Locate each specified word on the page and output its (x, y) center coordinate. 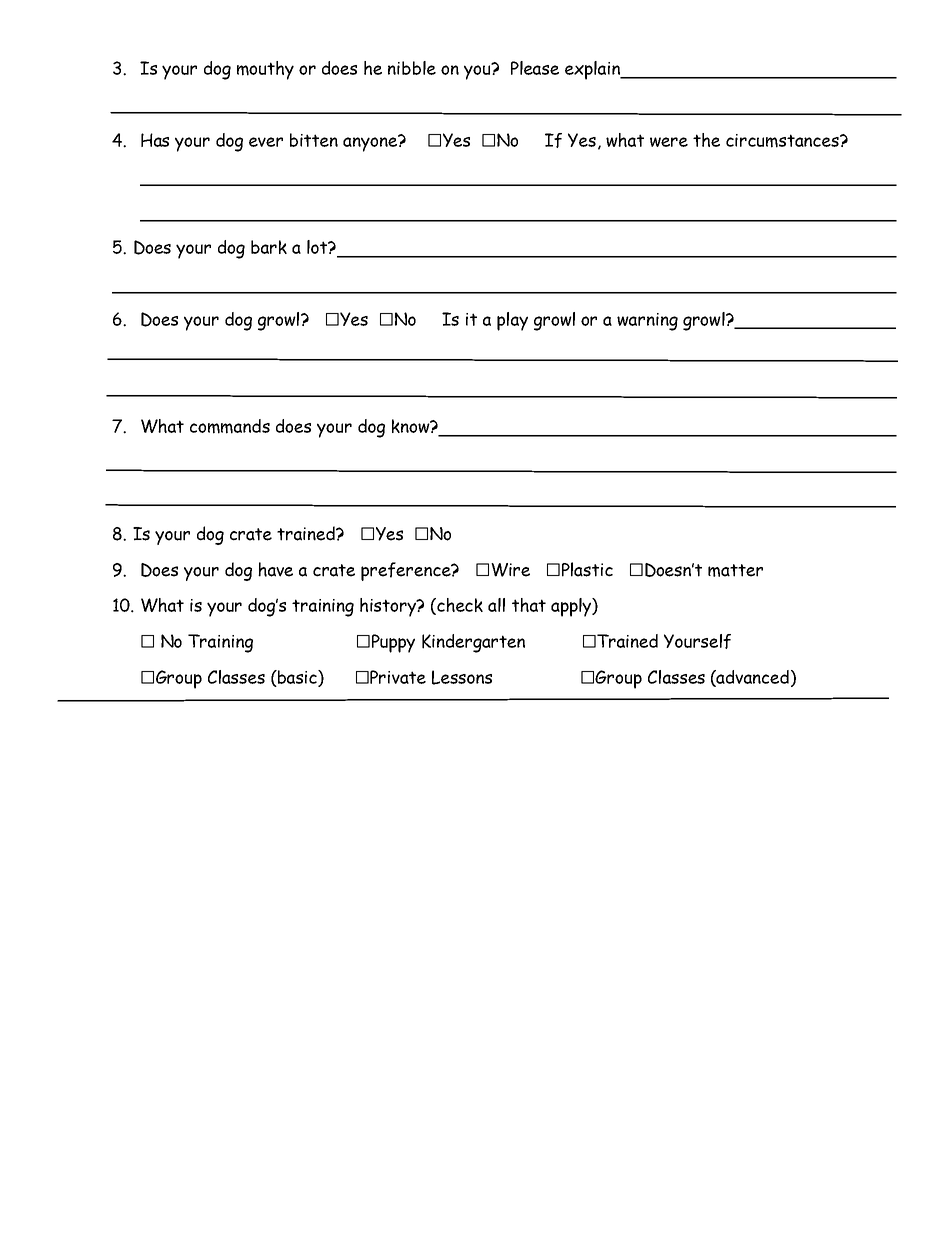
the (706, 140)
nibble (412, 68)
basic (297, 678)
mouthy (265, 70)
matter (735, 570)
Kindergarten (473, 643)
